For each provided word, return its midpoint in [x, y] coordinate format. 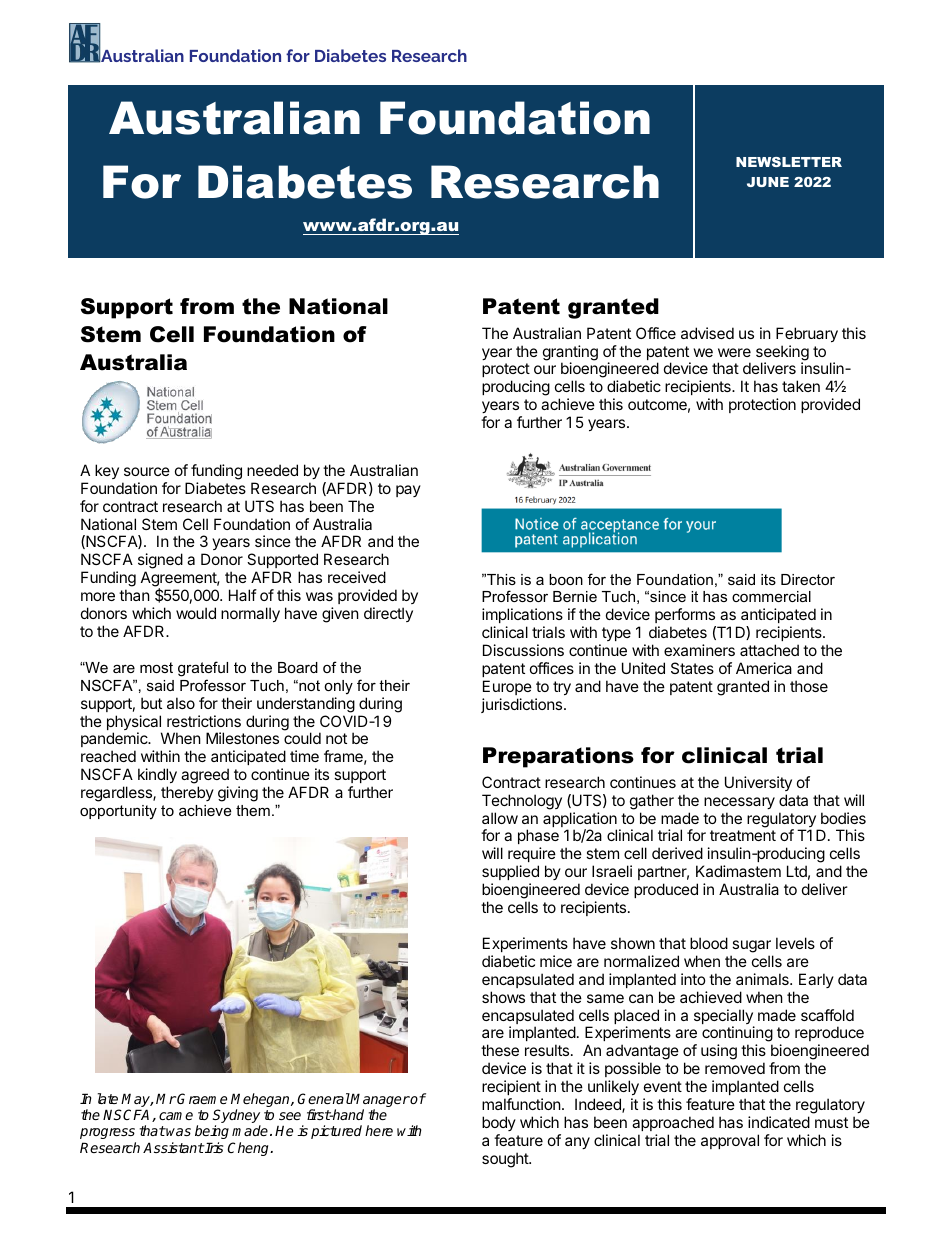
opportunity [118, 812]
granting [570, 354]
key [107, 471]
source [147, 471]
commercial [771, 596]
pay [408, 491]
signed [160, 562]
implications [522, 617]
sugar [751, 946]
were [734, 352]
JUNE [768, 182]
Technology [522, 802]
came [176, 1116]
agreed [205, 776]
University [758, 783]
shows [503, 997]
